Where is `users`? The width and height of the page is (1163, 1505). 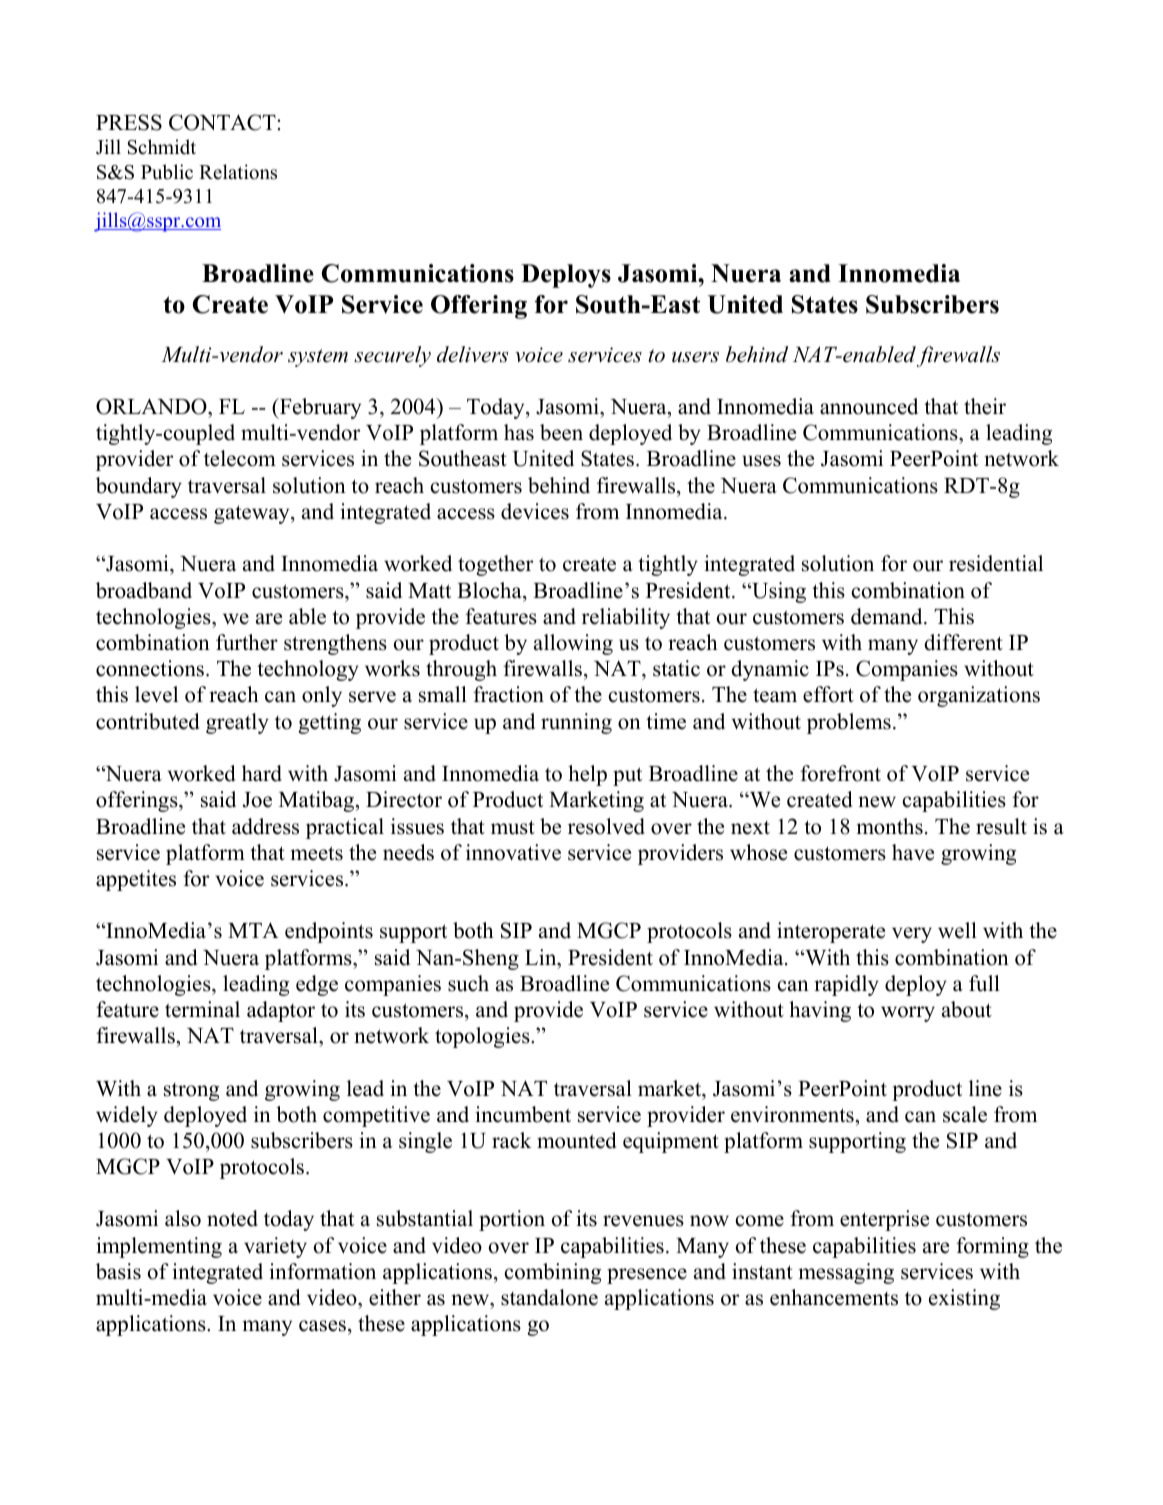
users is located at coordinates (695, 357).
